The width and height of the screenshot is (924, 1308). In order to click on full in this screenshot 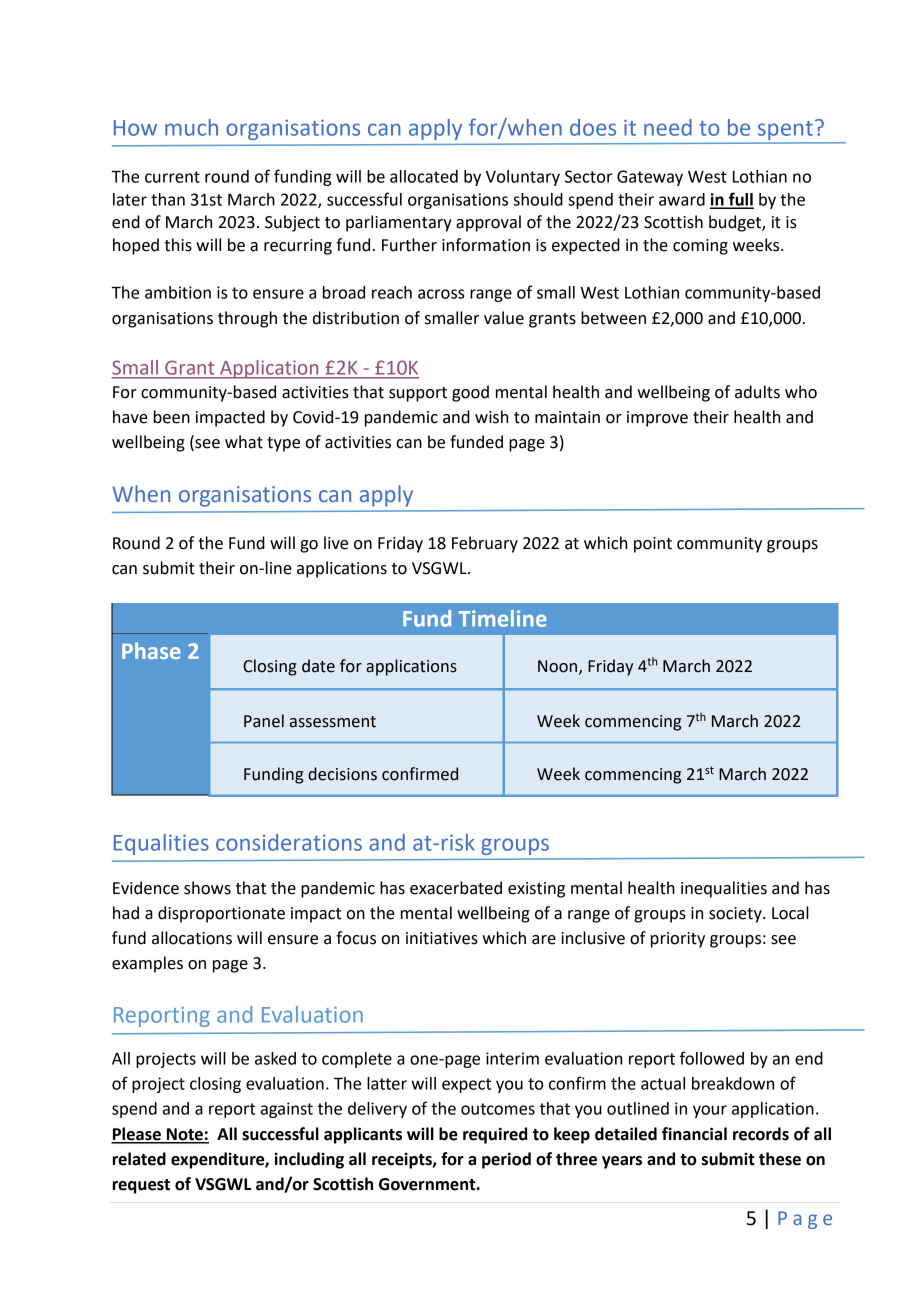, I will do `click(740, 200)`.
